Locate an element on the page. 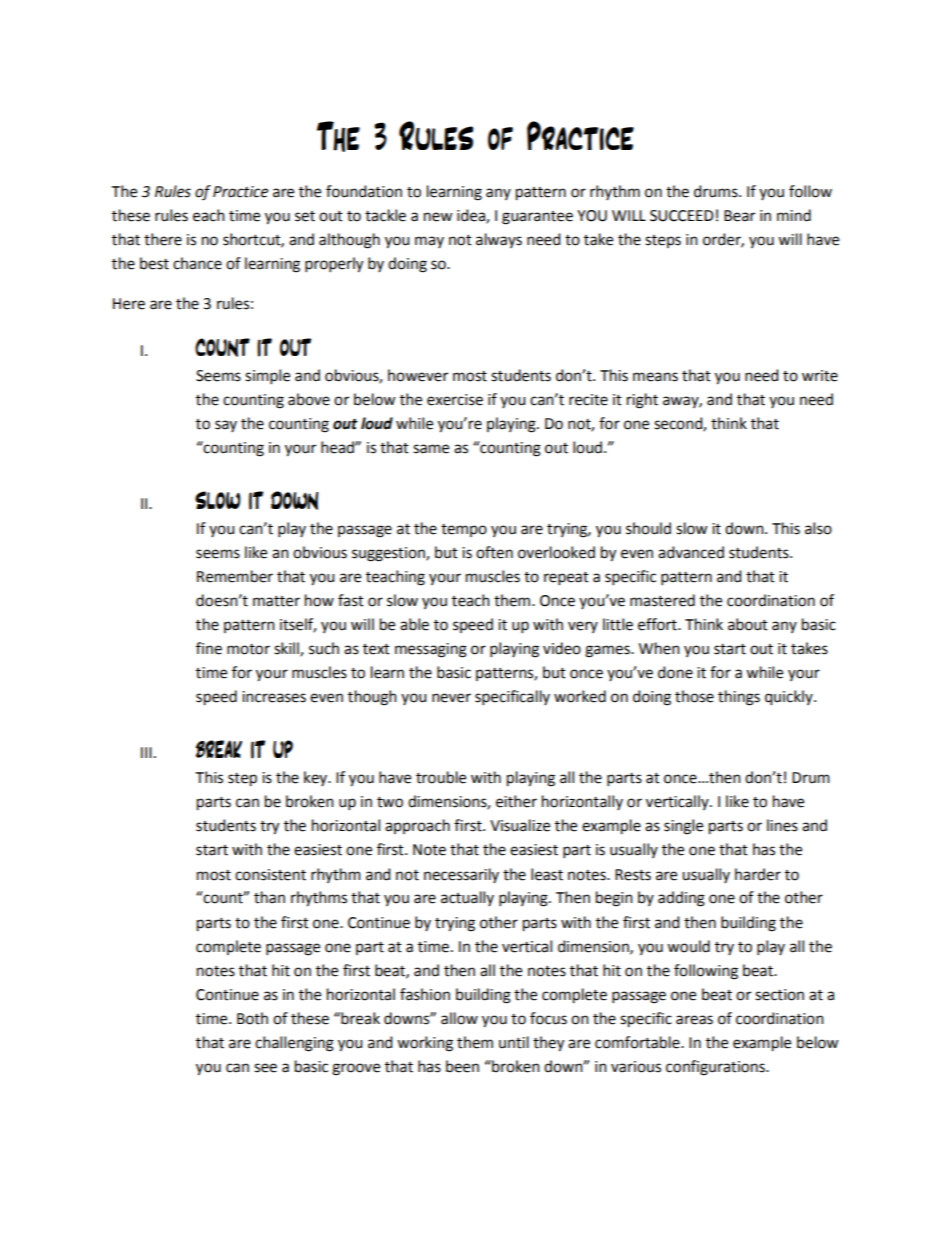 Image resolution: width=952 pixels, height=1233 pixels. tempo is located at coordinates (464, 530).
